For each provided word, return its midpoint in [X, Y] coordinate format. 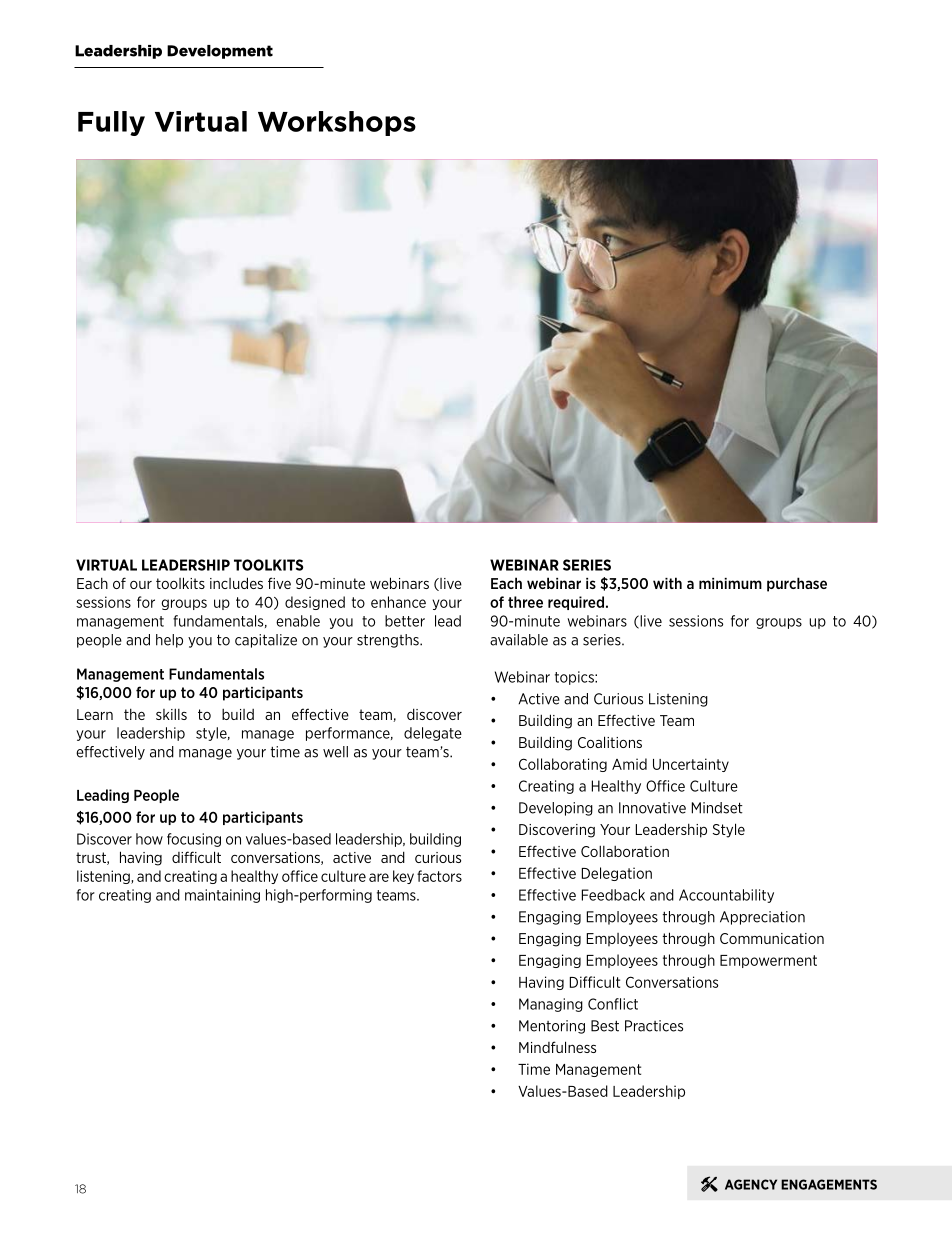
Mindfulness [557, 1047]
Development [220, 52]
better [405, 621]
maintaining [222, 896]
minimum [730, 583]
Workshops [337, 123]
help [169, 641]
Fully [111, 123]
